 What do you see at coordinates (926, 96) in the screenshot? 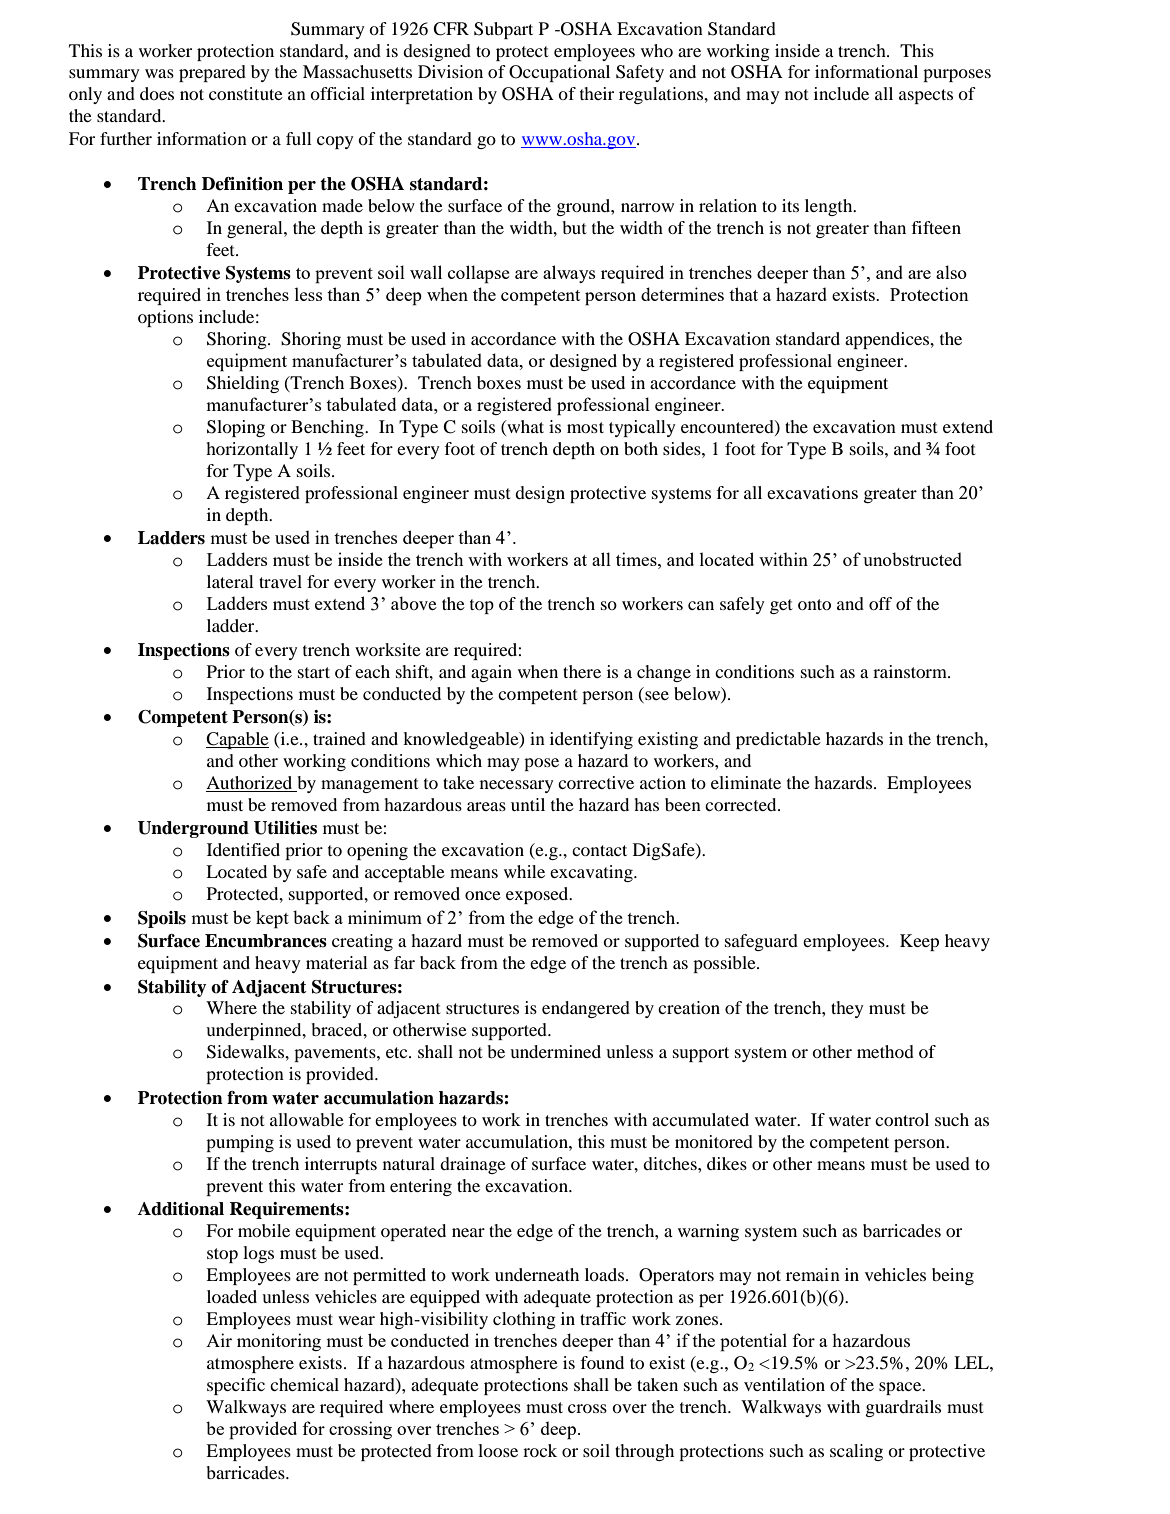
I see `aspects` at bounding box center [926, 96].
